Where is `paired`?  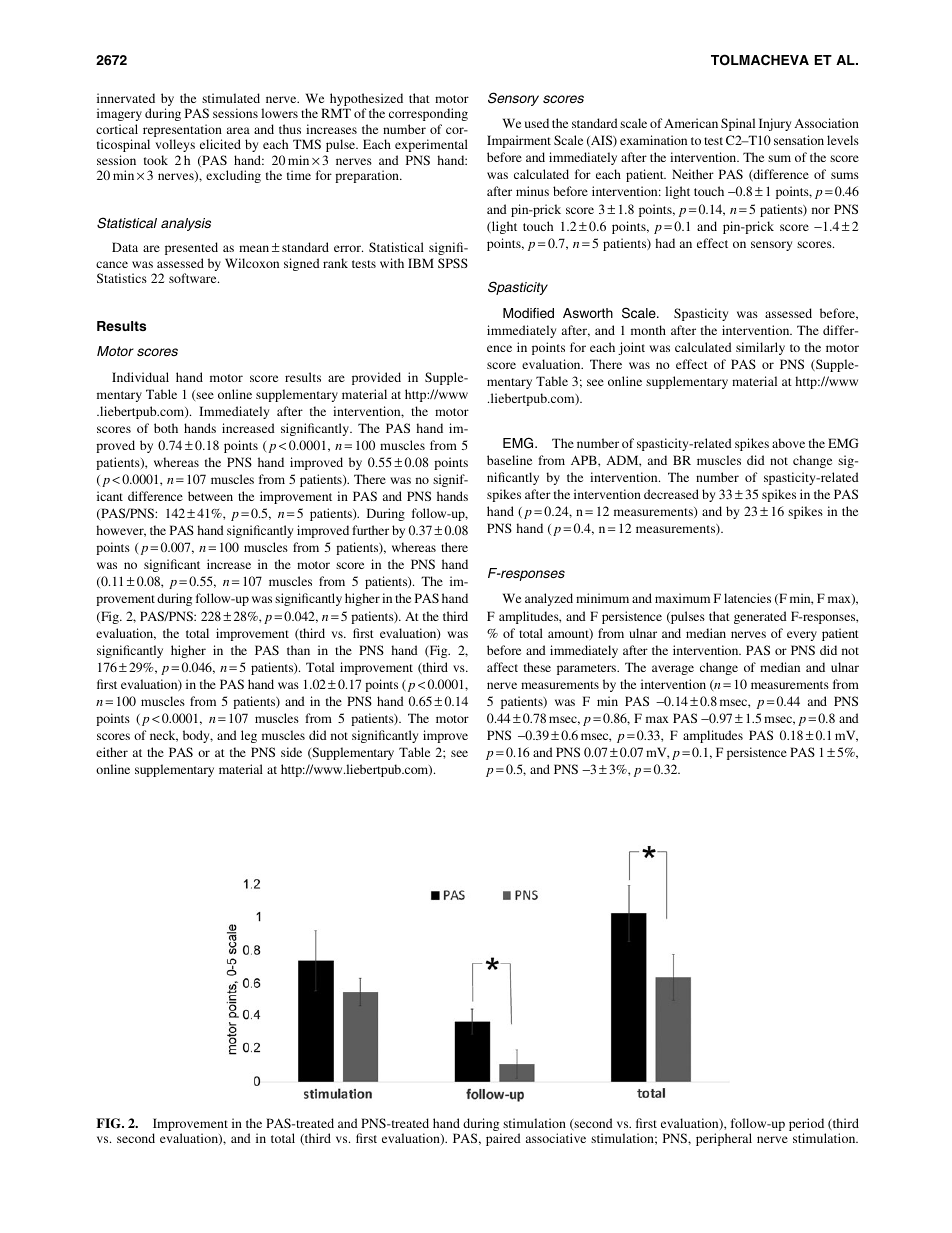
paired is located at coordinates (503, 1139).
